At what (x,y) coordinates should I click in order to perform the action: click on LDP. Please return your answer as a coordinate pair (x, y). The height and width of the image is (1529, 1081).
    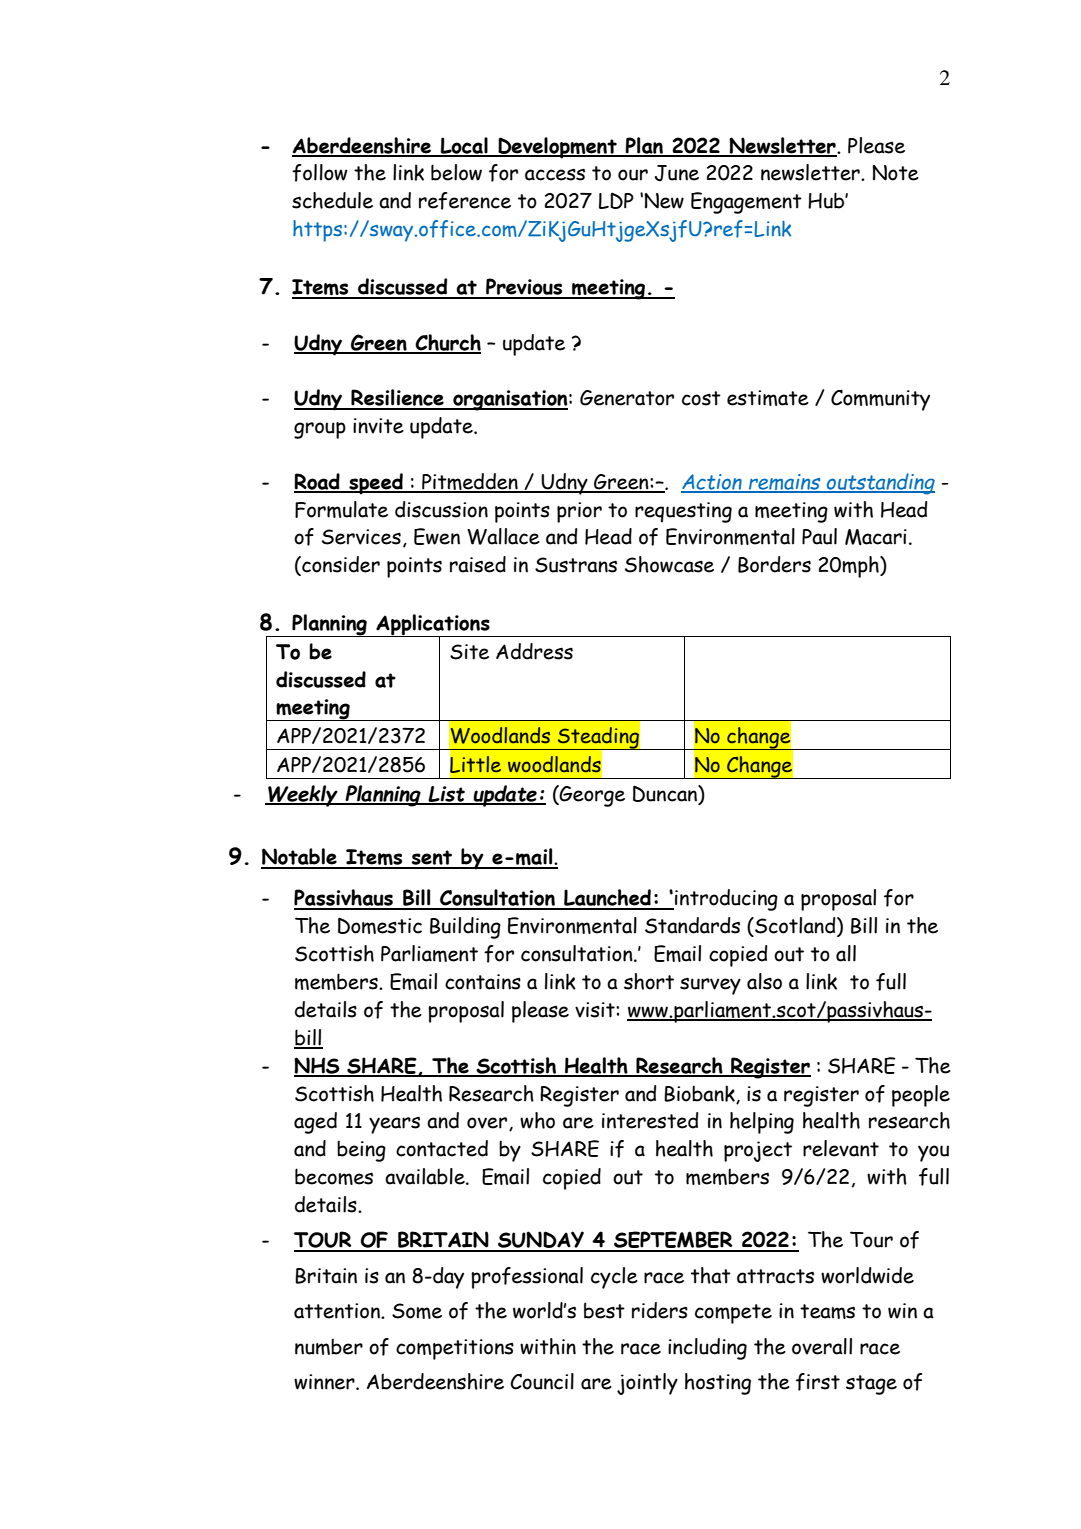
    Looking at the image, I should click on (616, 200).
